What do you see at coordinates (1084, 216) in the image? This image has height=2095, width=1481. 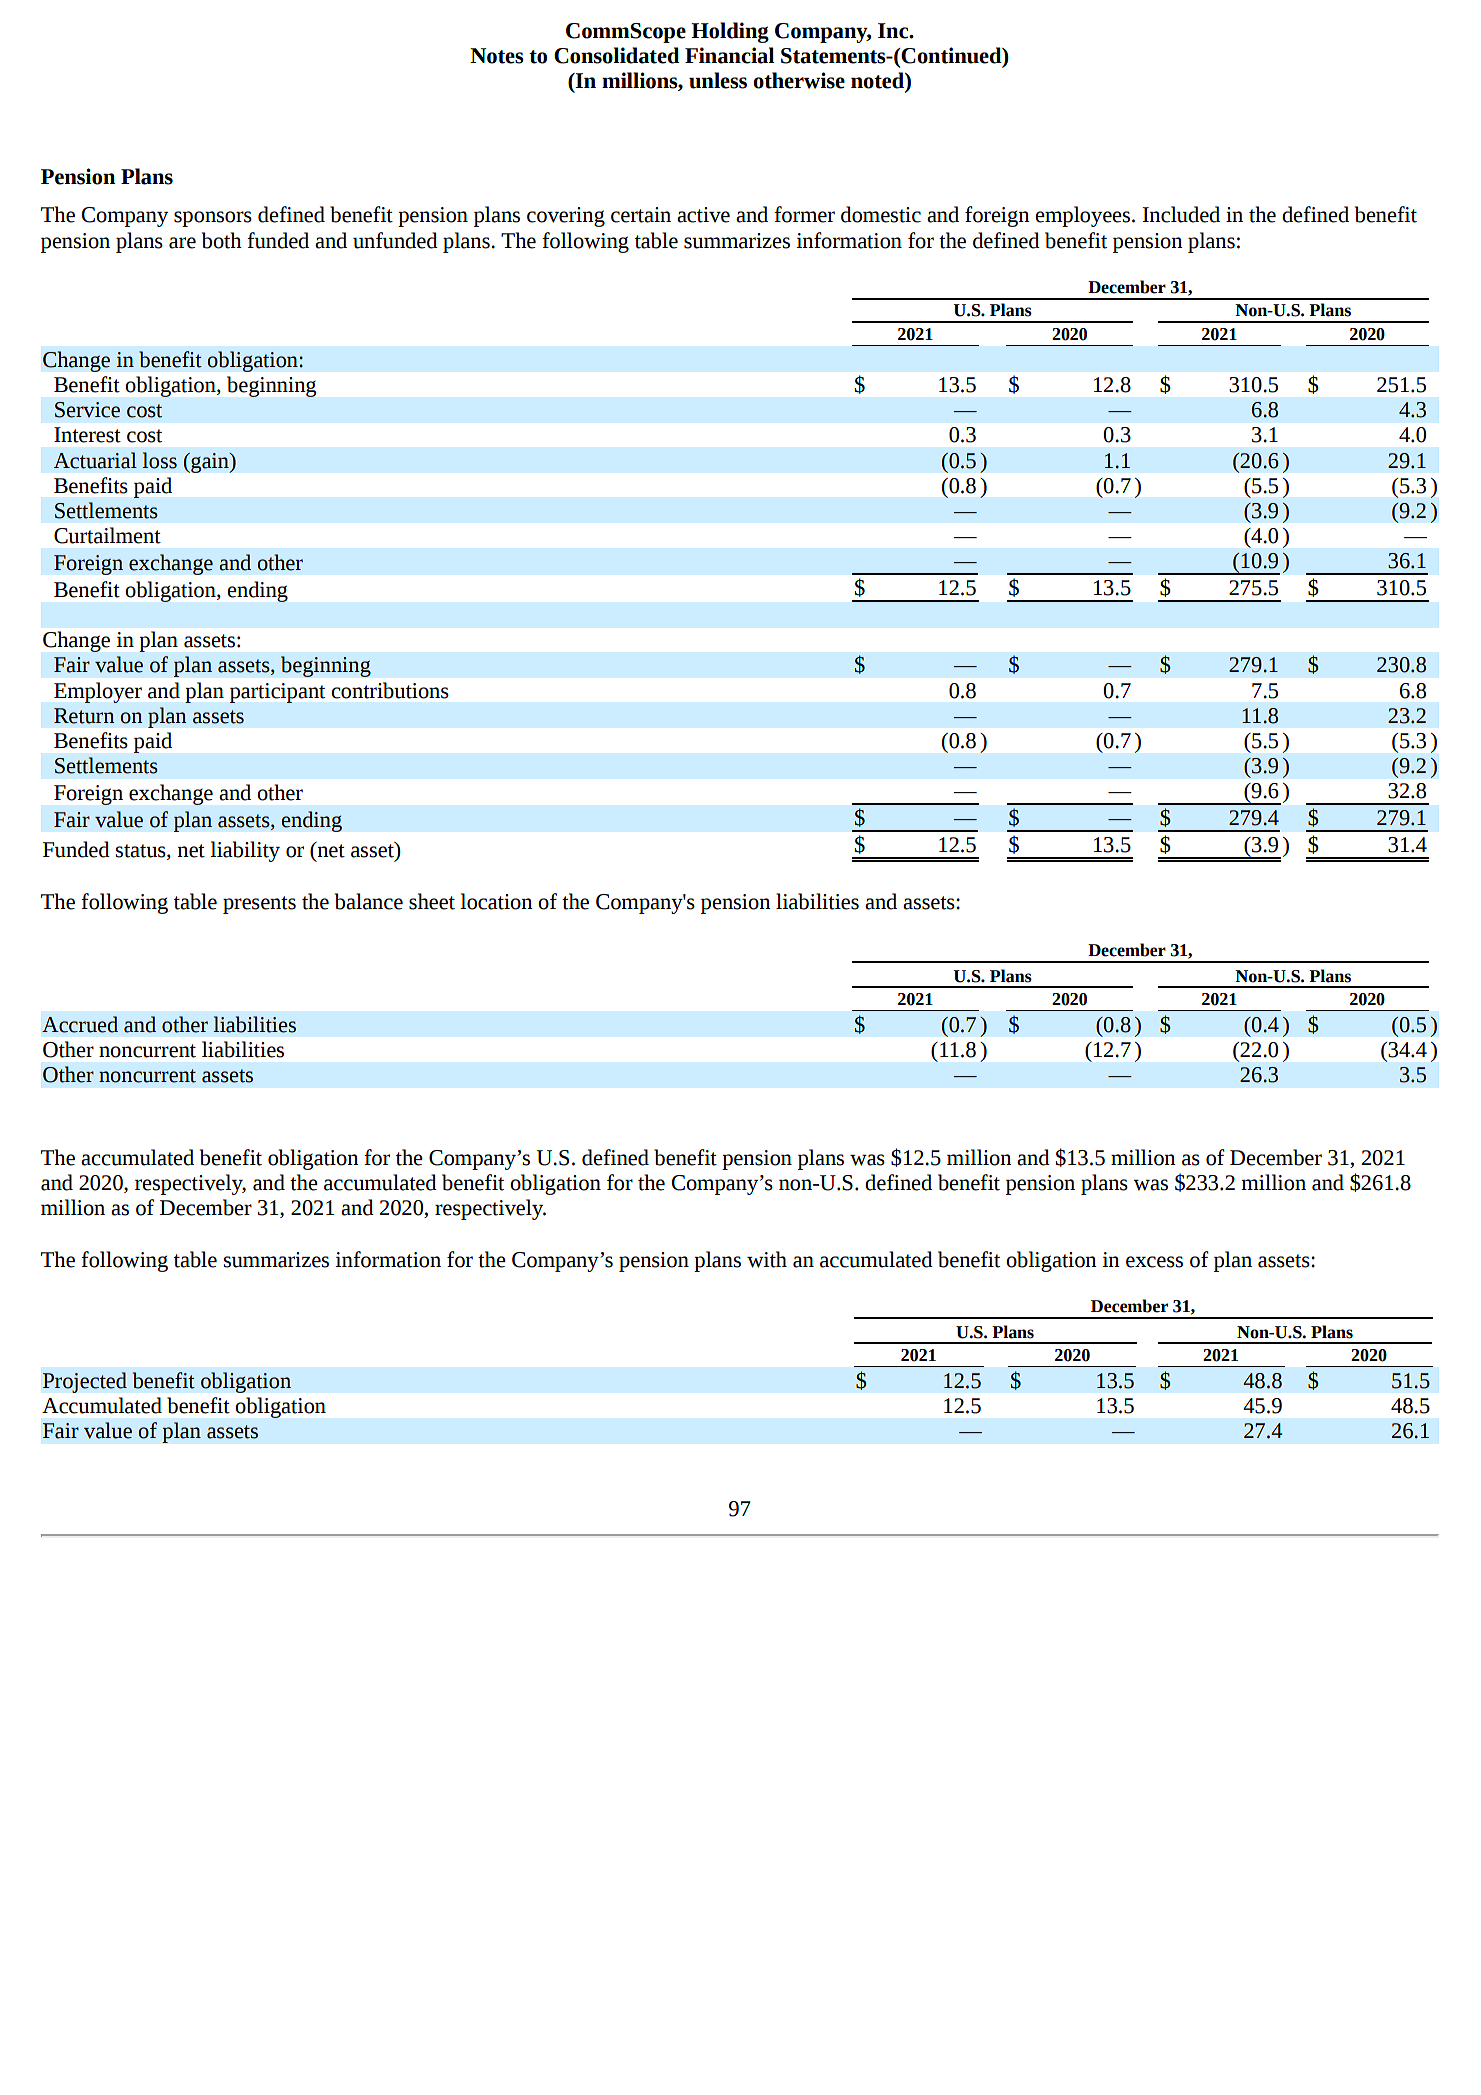 I see `employees` at bounding box center [1084, 216].
